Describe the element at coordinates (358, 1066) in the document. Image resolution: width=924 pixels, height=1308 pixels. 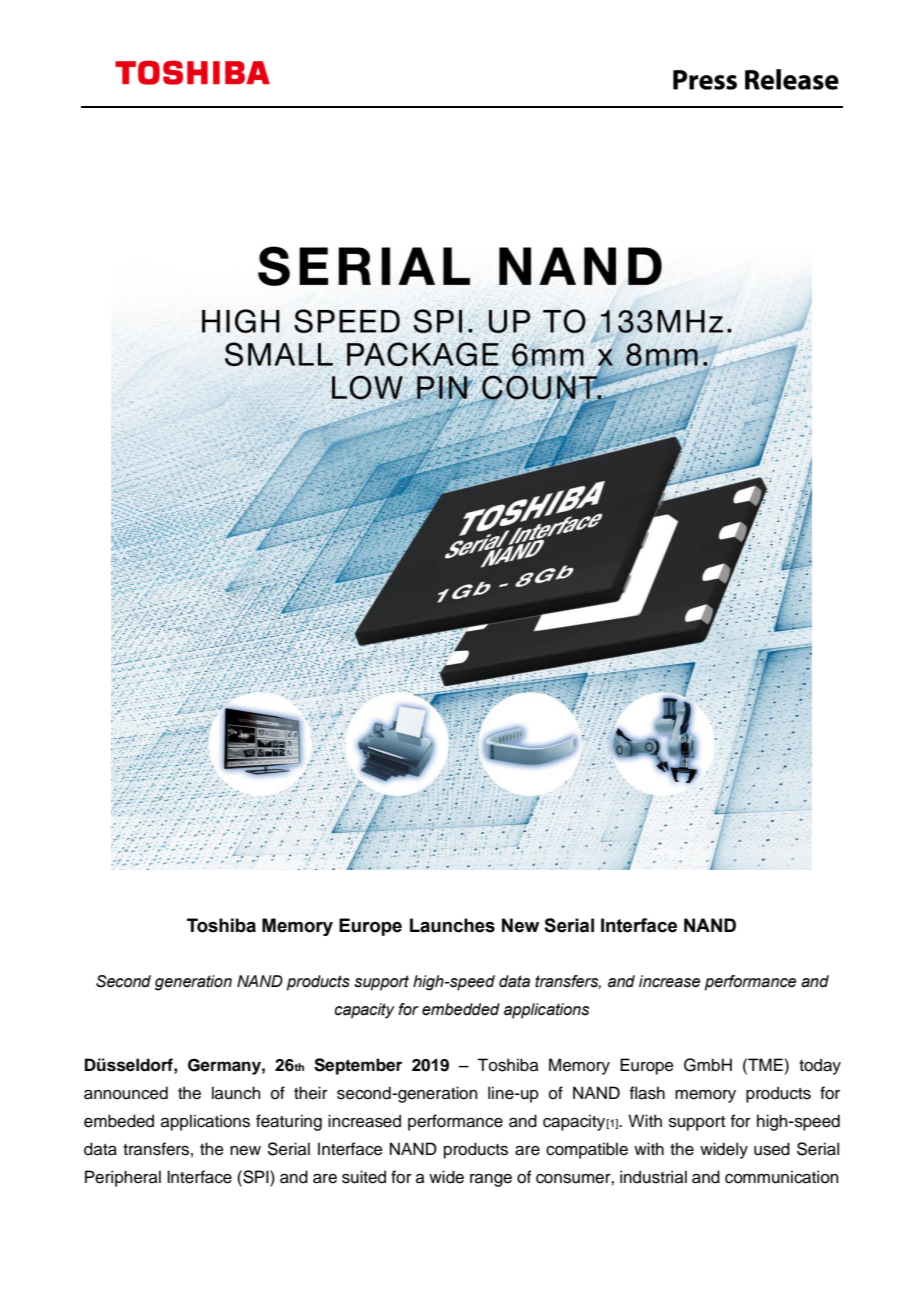
I see `September` at that location.
